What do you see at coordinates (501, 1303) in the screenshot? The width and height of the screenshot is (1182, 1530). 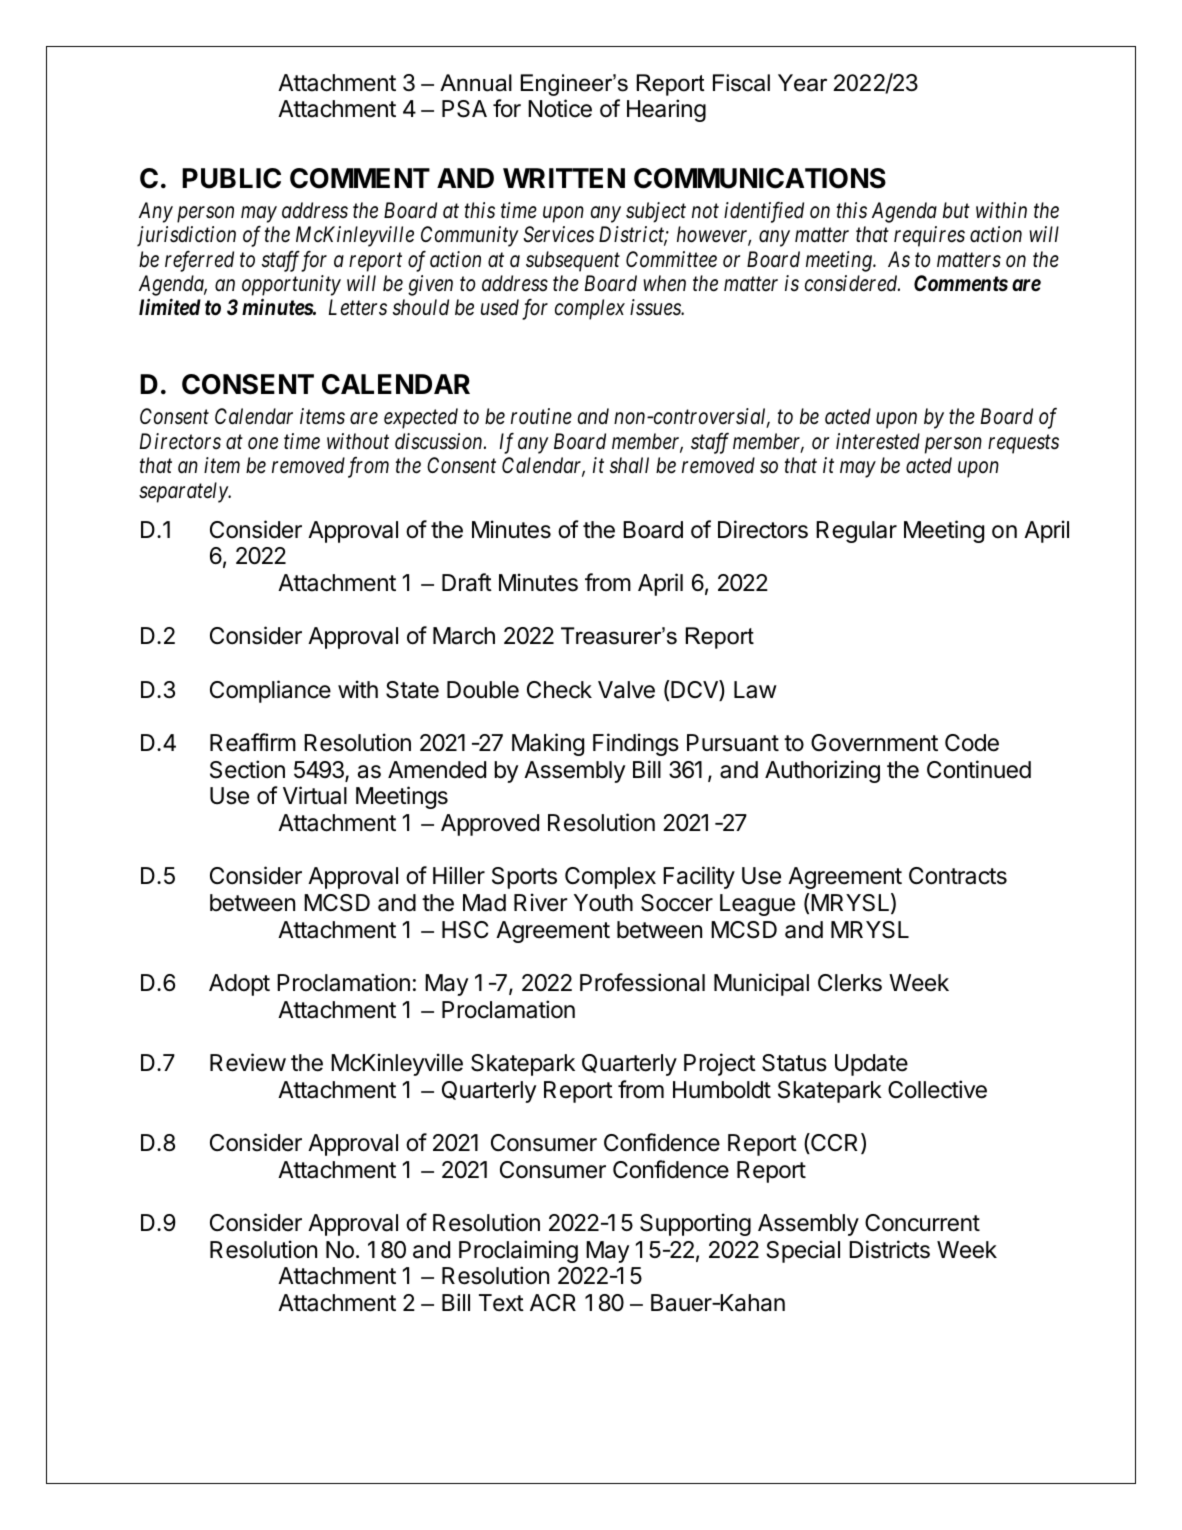 I see `Text` at bounding box center [501, 1303].
